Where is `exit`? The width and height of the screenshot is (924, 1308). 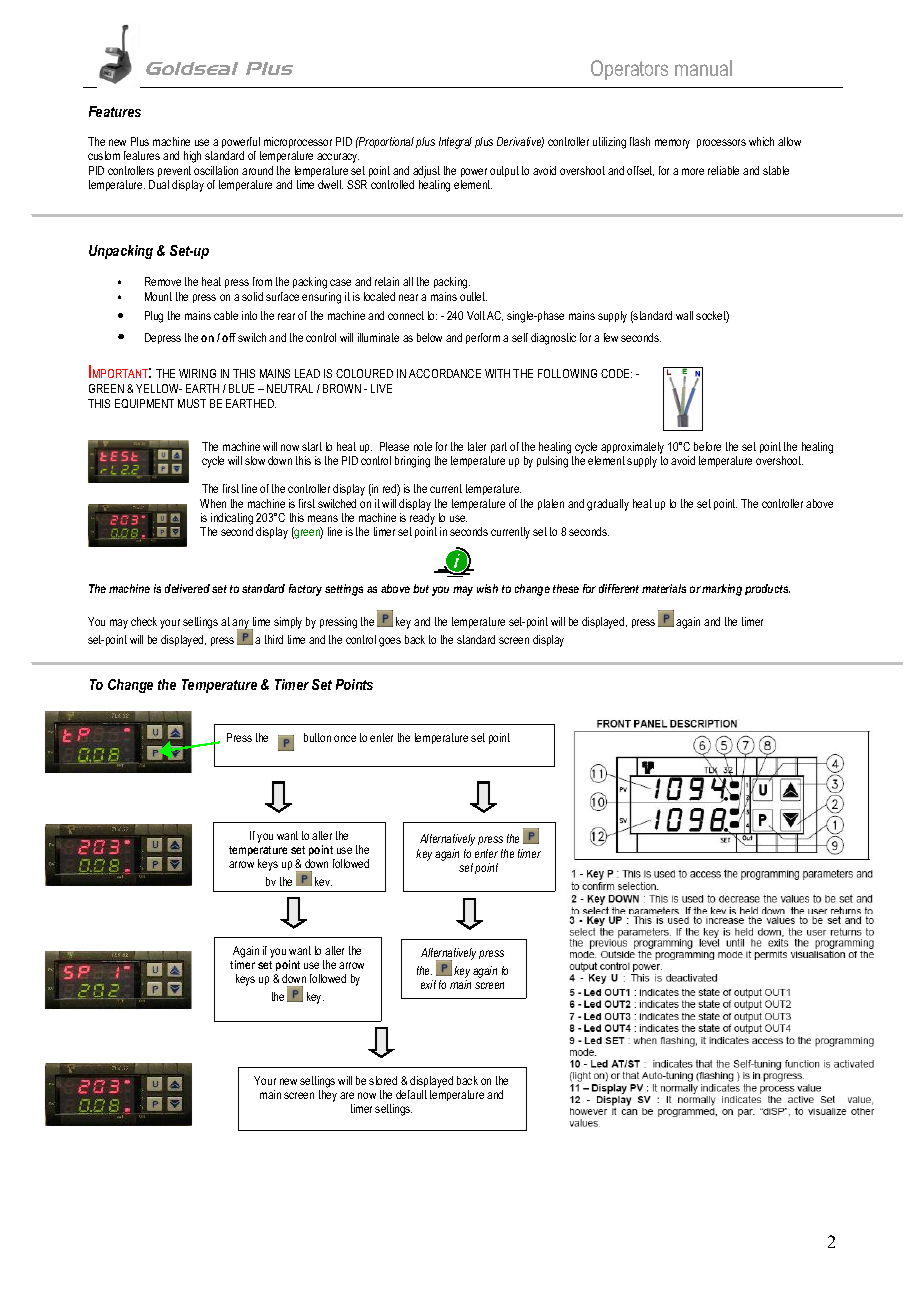
exit is located at coordinates (428, 984).
